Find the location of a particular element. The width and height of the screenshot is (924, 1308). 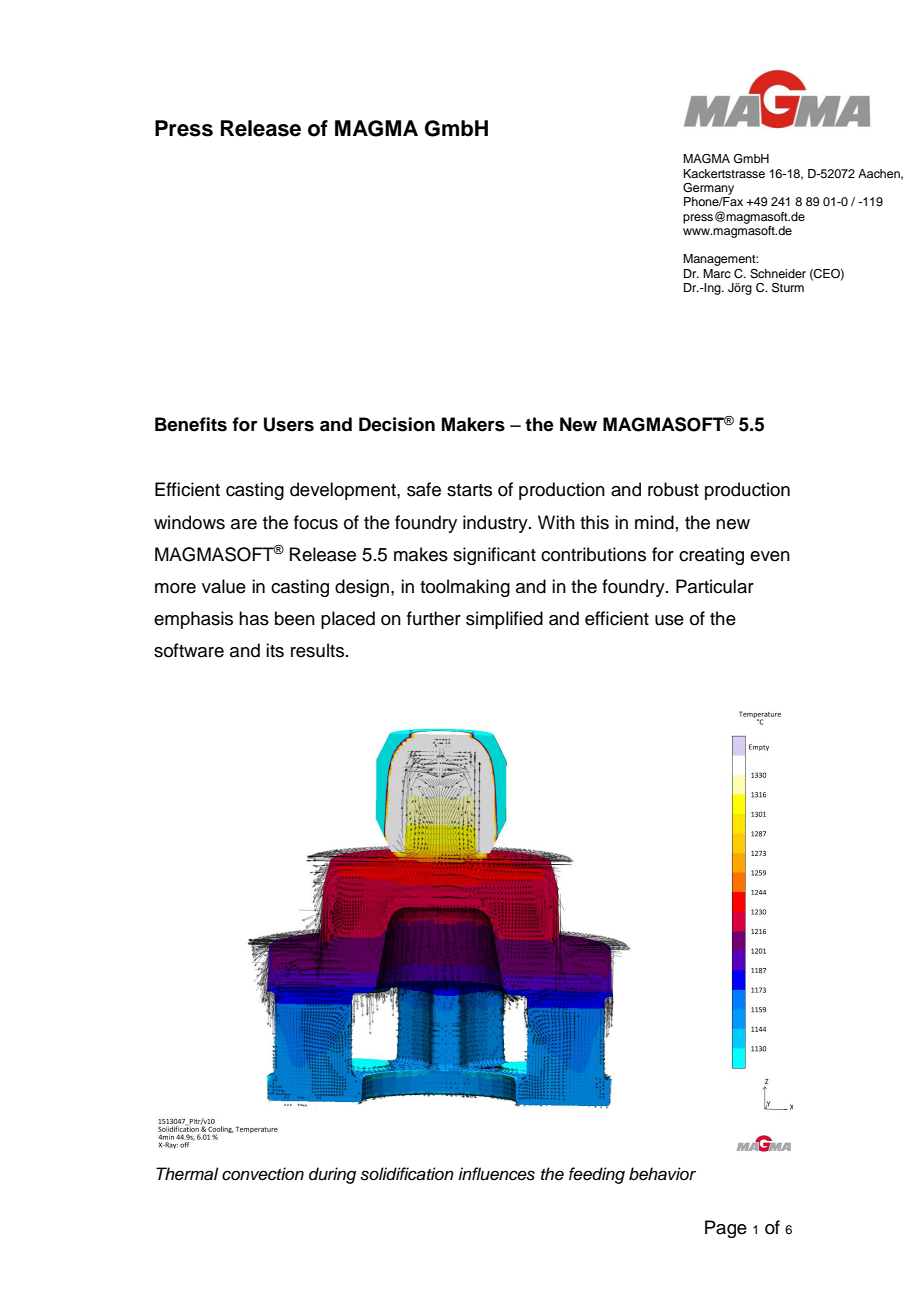

Marc is located at coordinates (717, 273).
